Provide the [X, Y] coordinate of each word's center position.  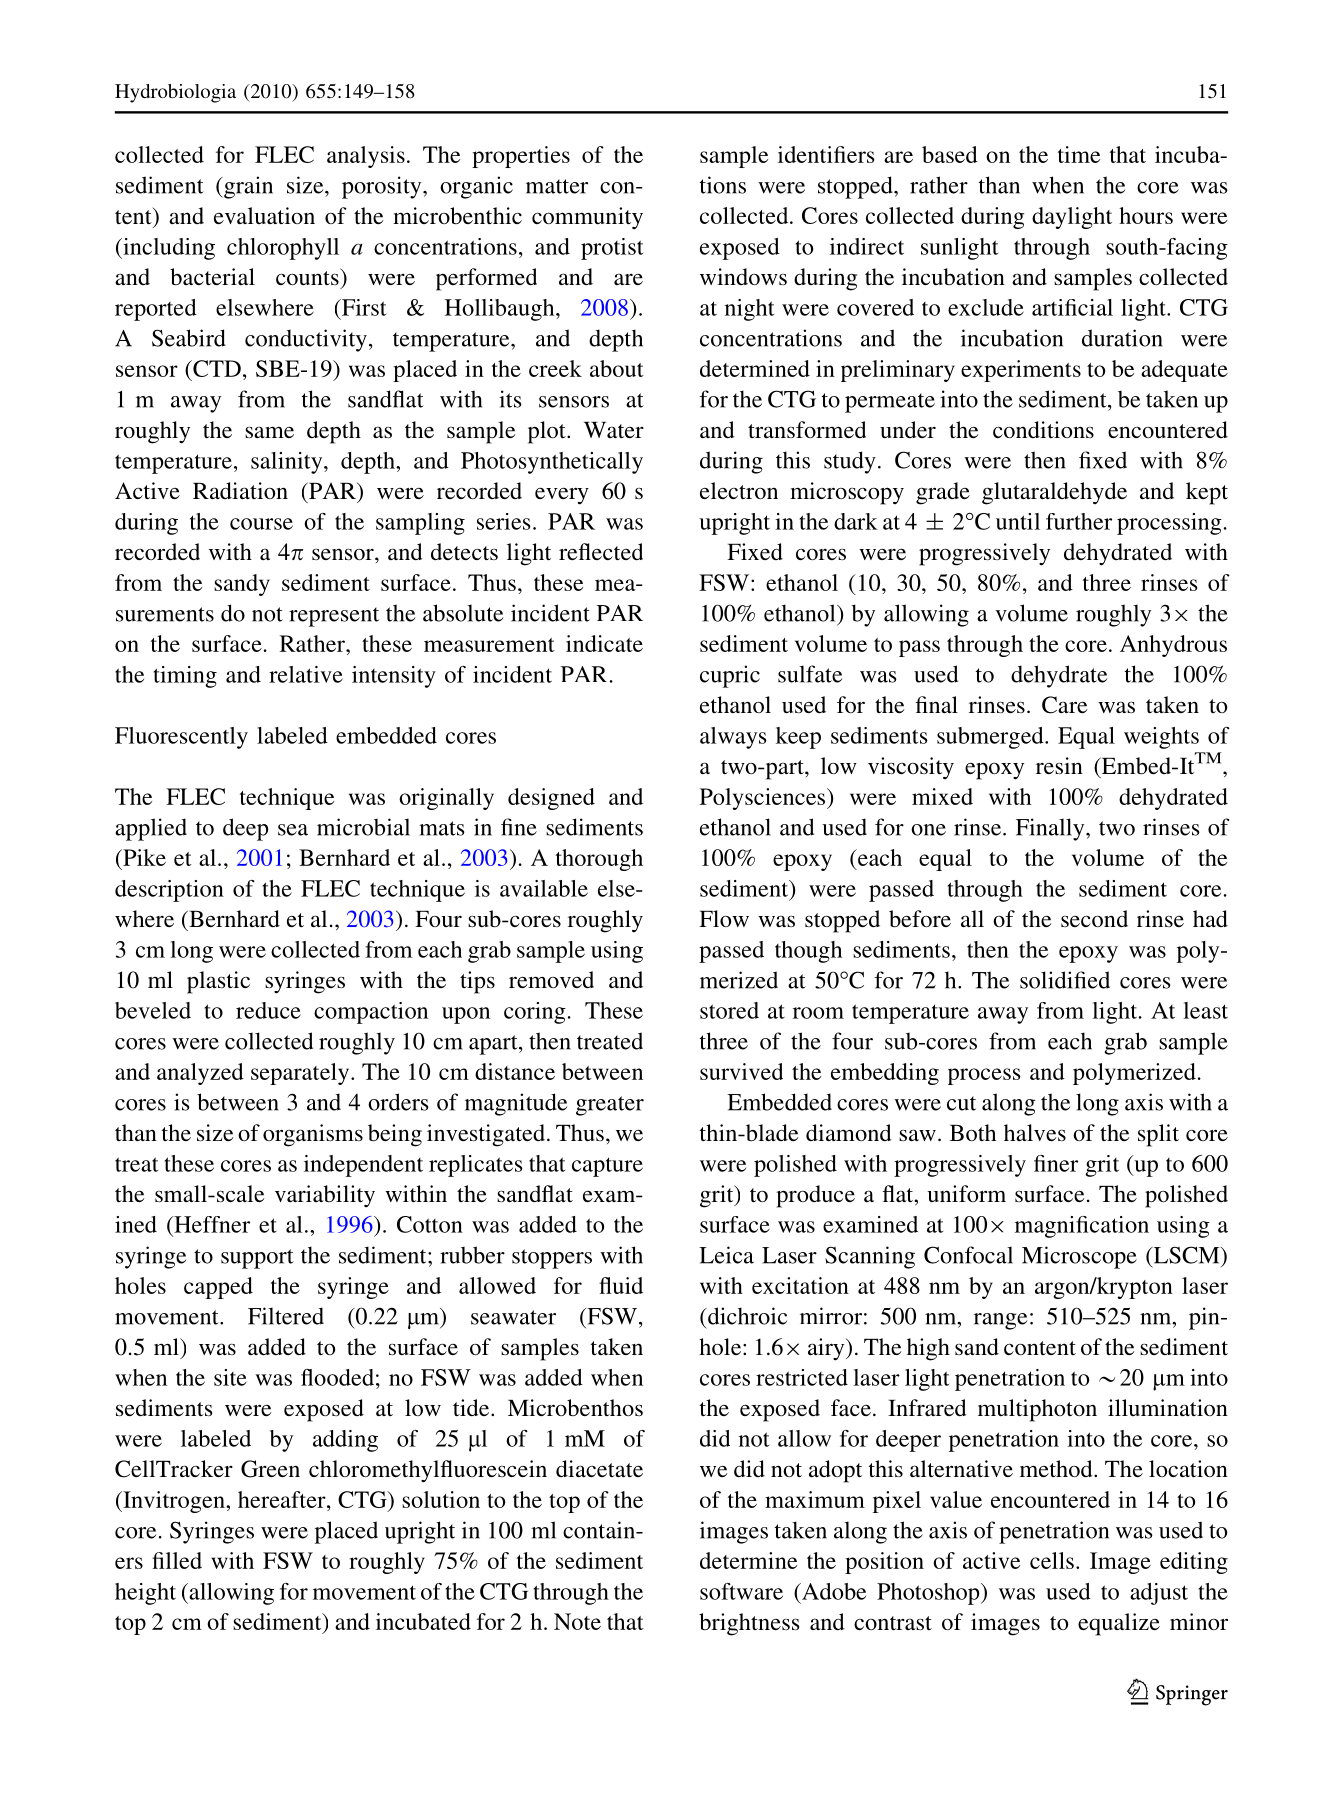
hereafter [283, 1499]
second [1094, 918]
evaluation [264, 215]
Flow [724, 918]
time [1079, 154]
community [587, 218]
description [169, 891]
